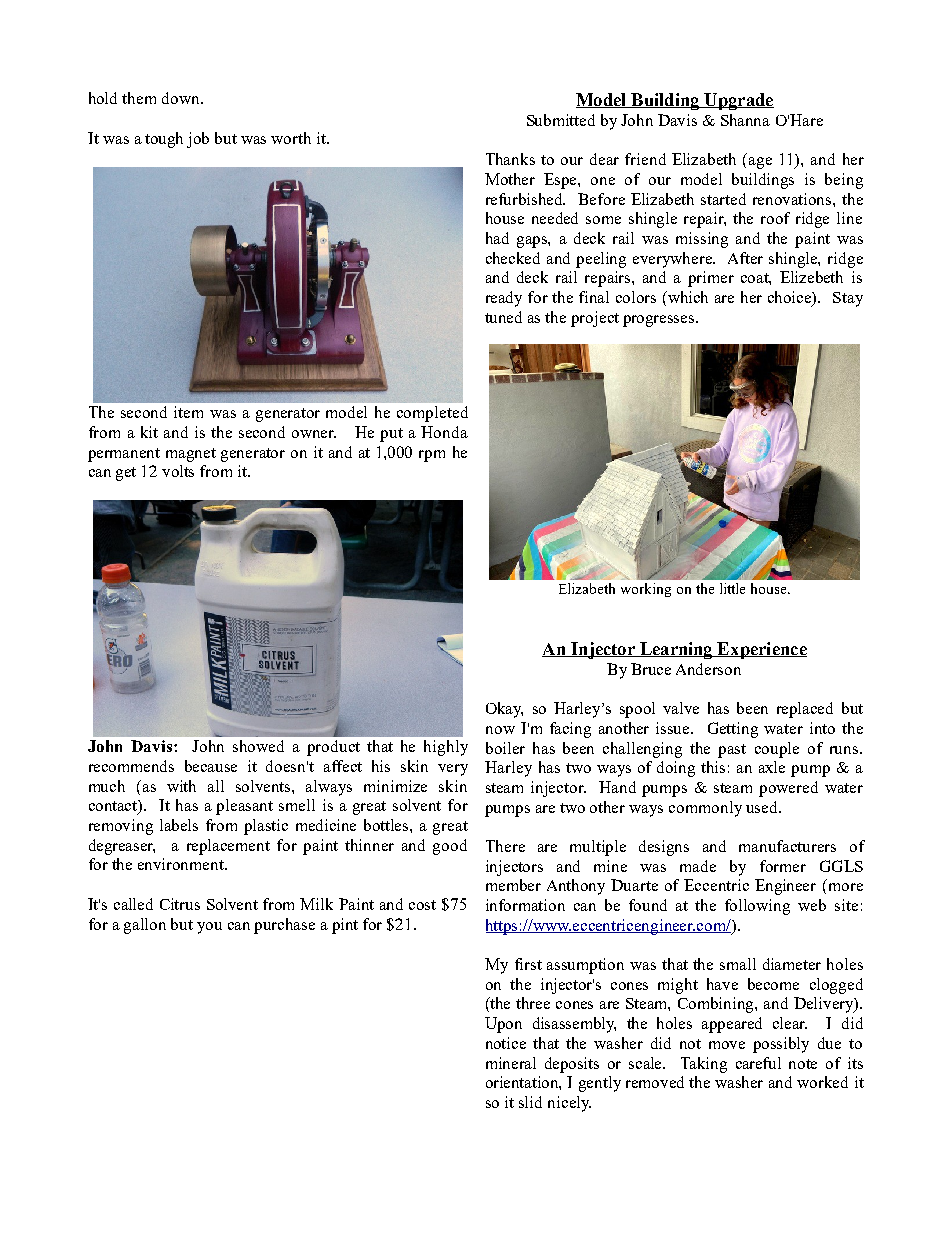 This screenshot has height=1233, width=952. Describe the element at coordinates (745, 120) in the screenshot. I see `Shanna` at that location.
